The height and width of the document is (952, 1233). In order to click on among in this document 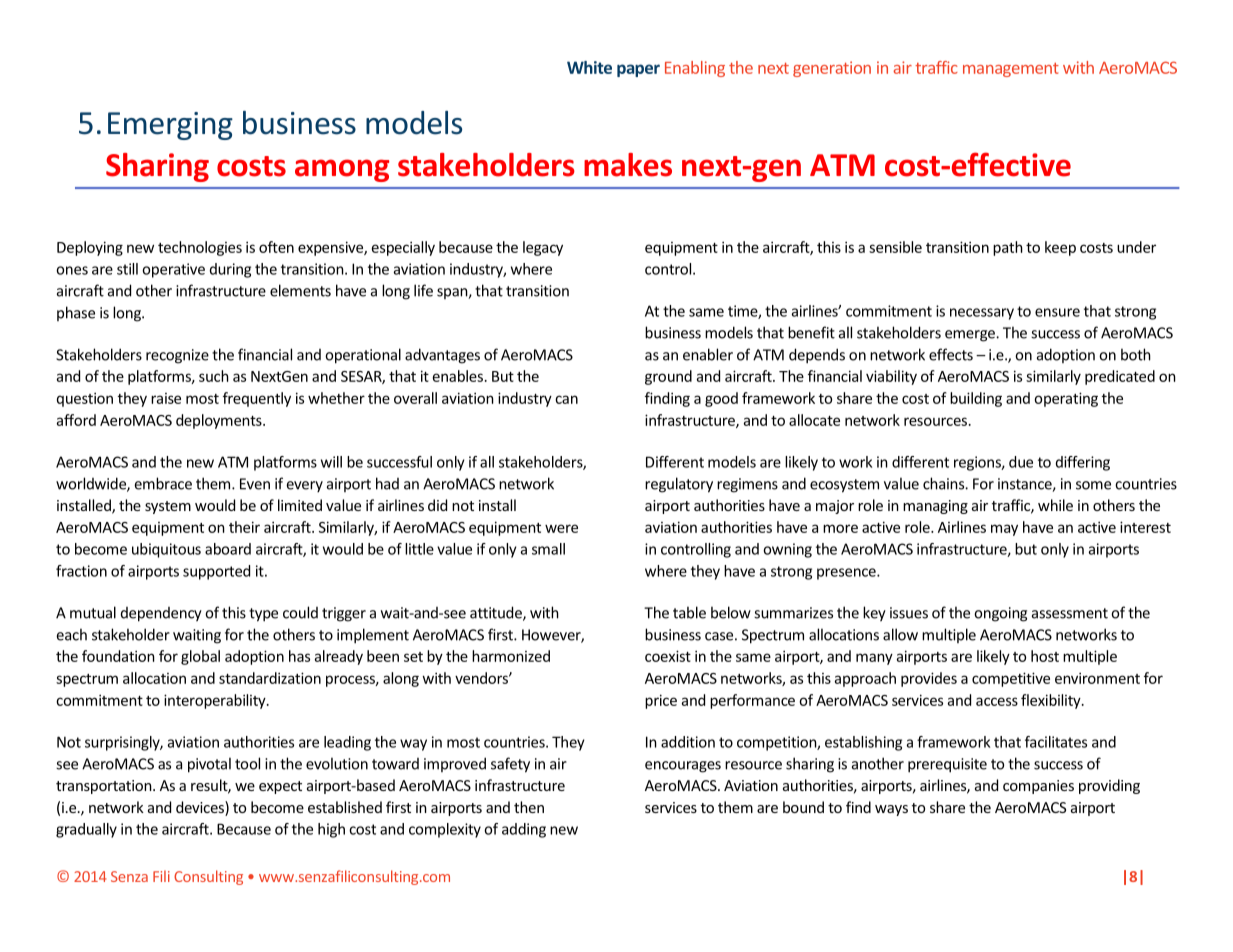, I will do `click(342, 170)`.
